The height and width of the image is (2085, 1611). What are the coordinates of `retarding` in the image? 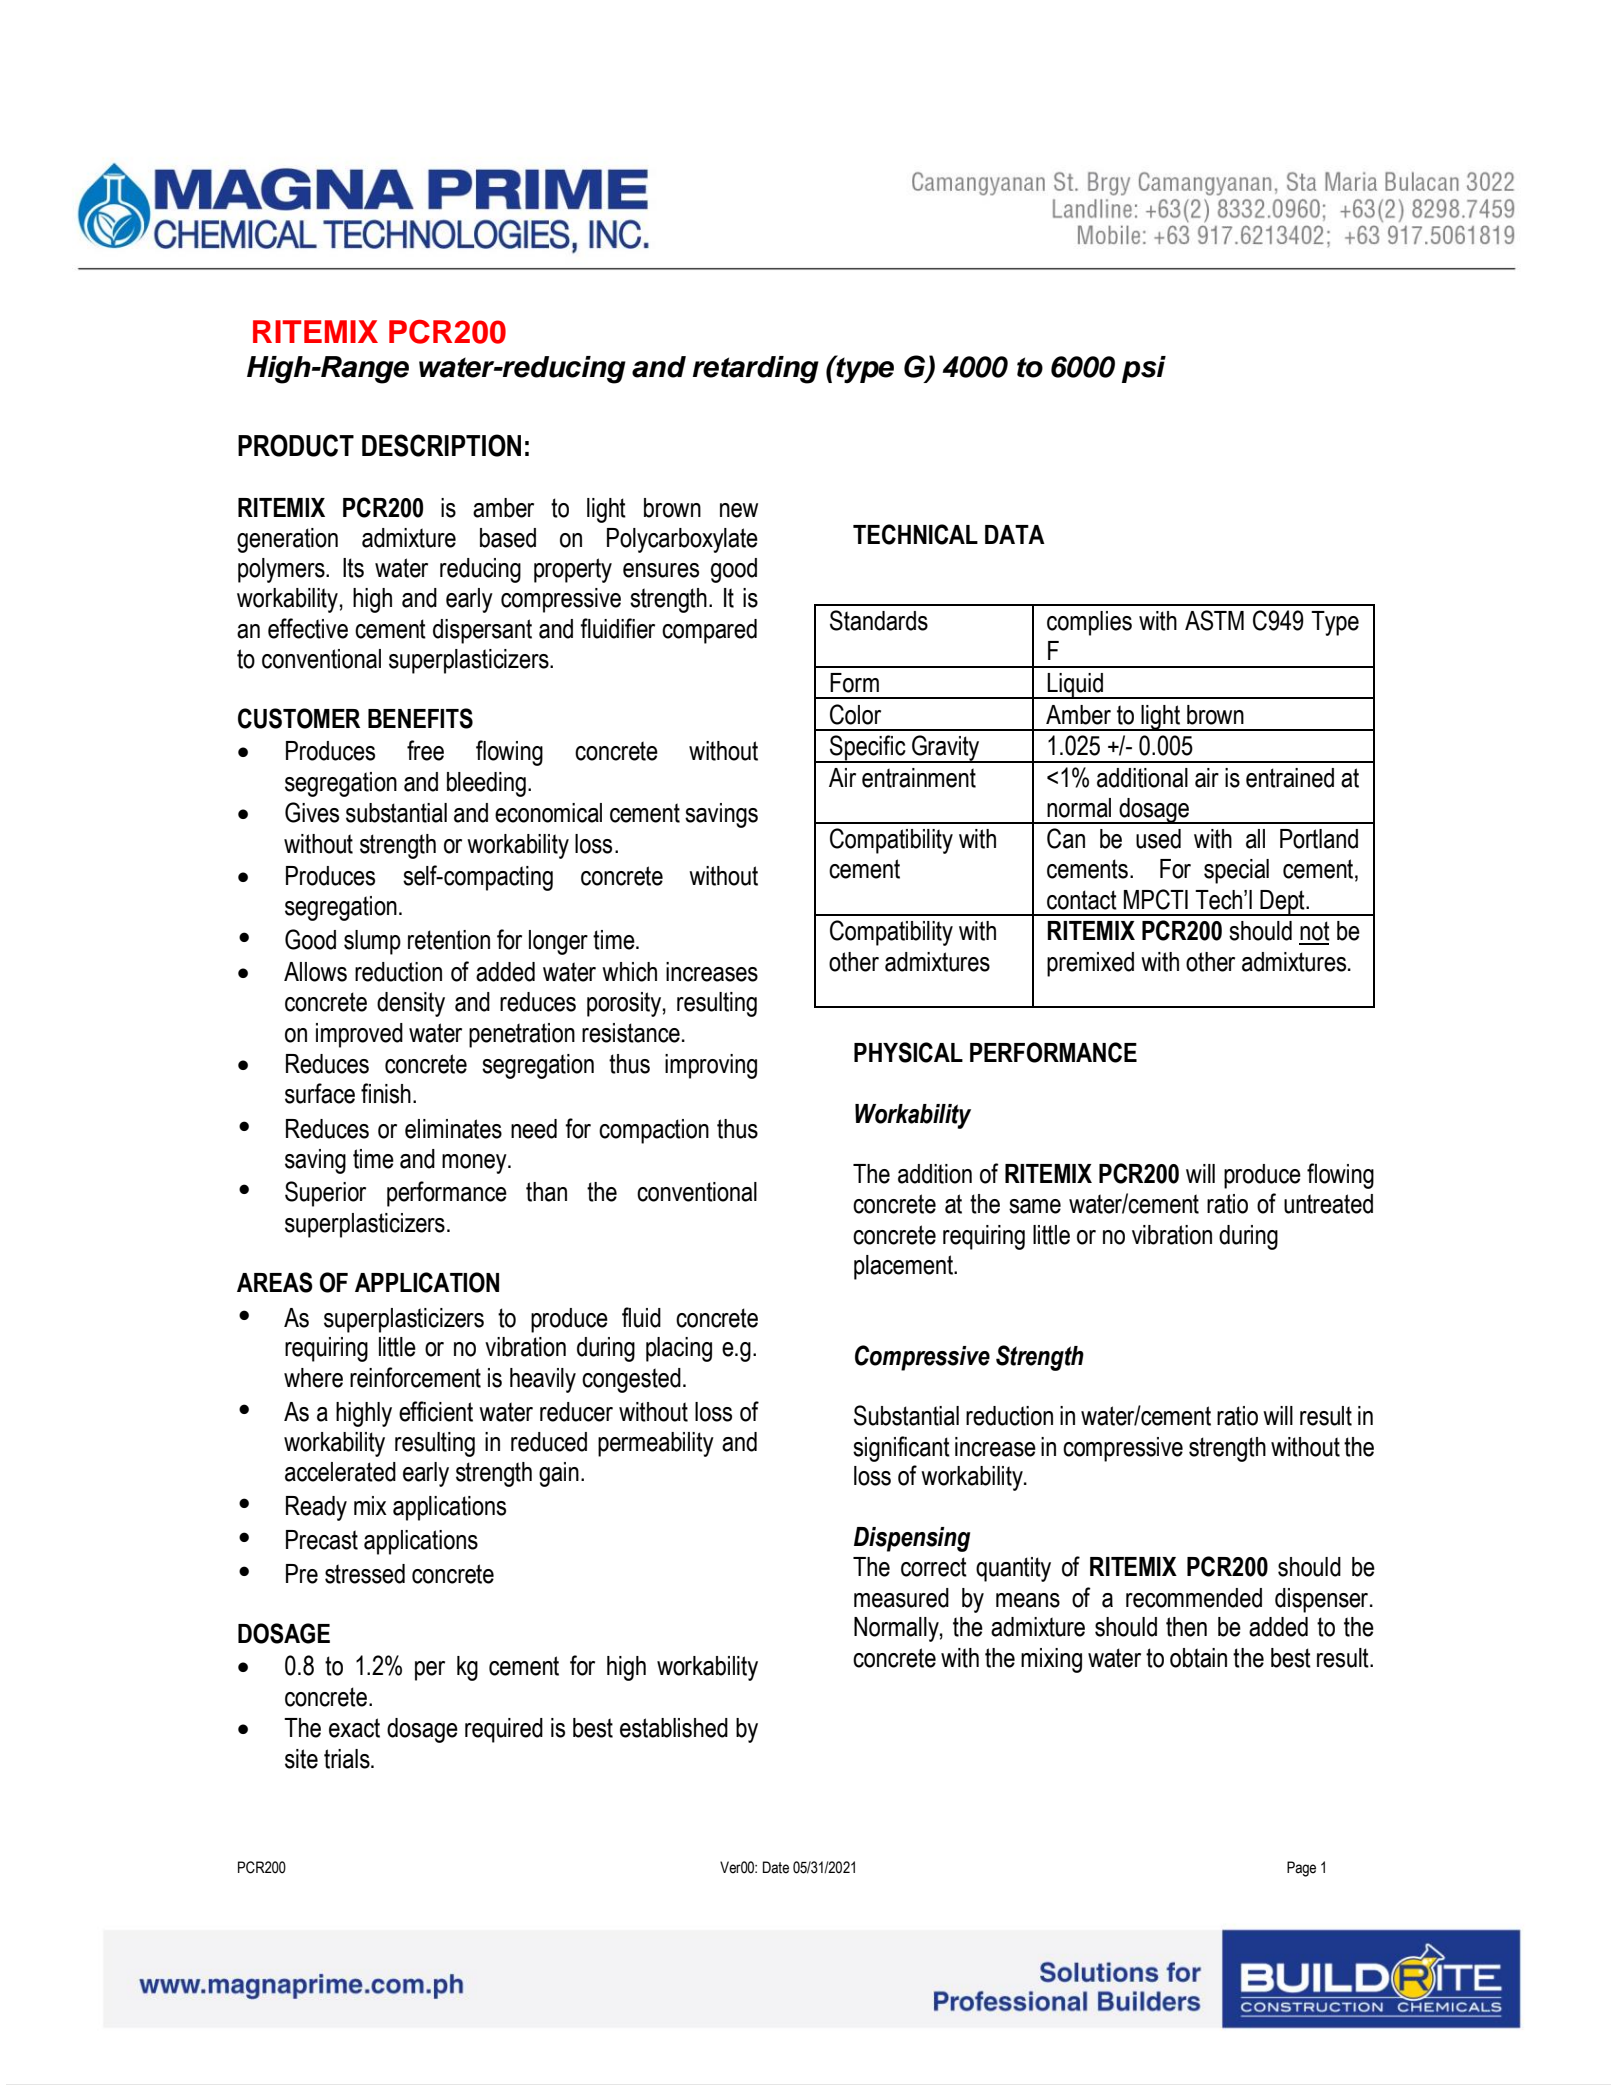 It's located at (756, 370).
